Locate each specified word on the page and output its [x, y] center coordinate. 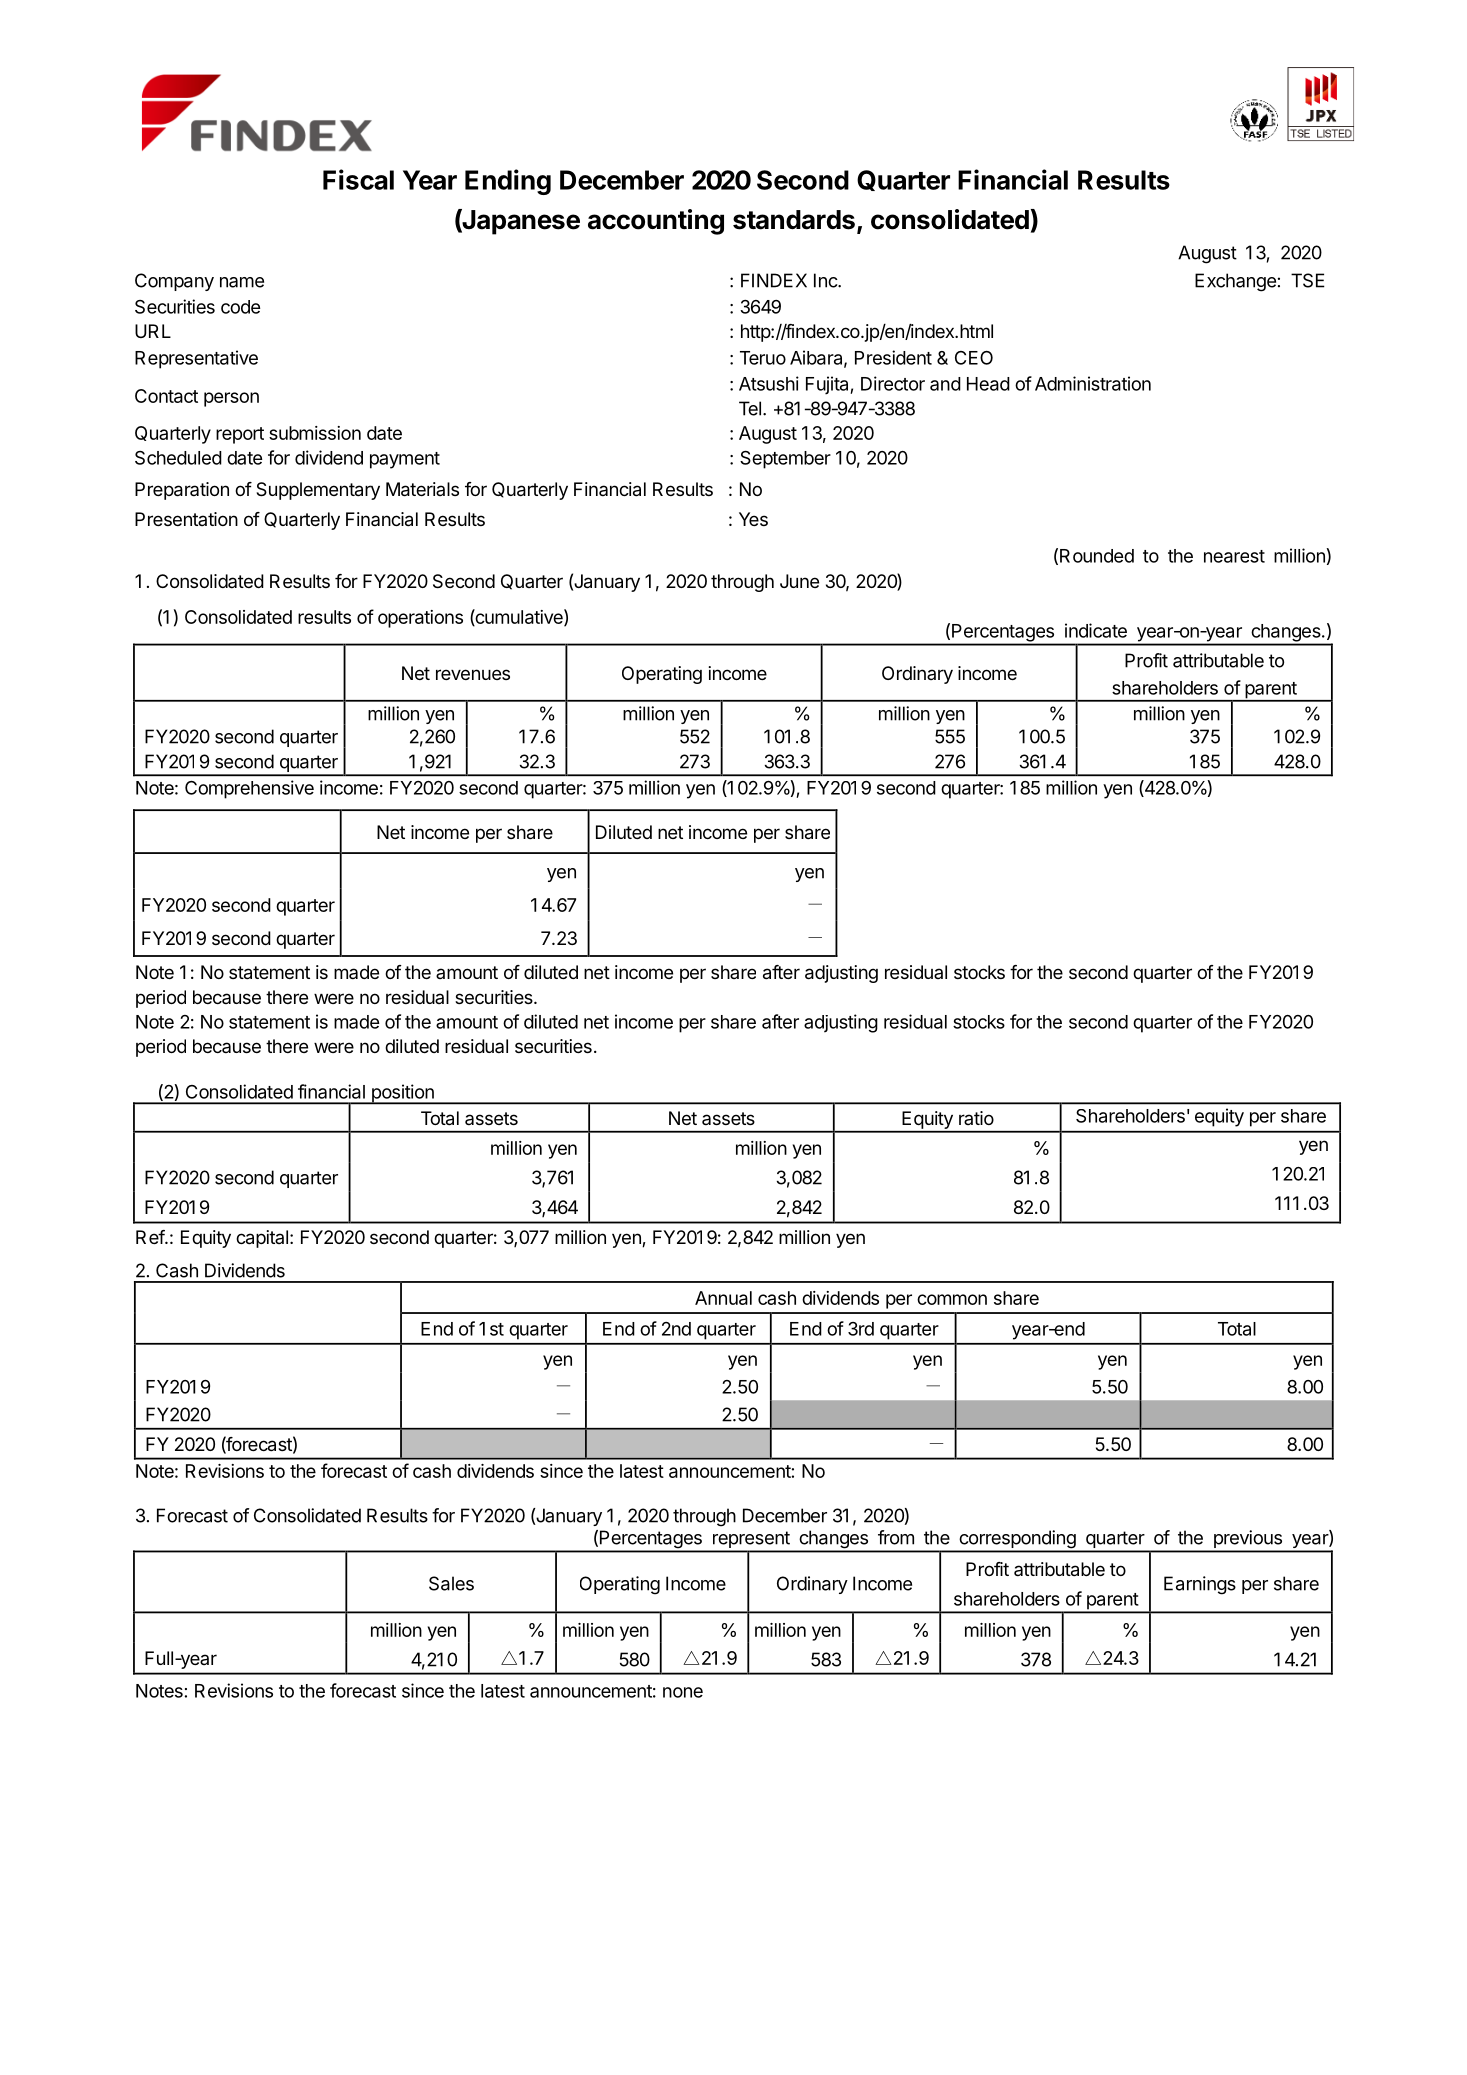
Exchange [1235, 282]
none [683, 1692]
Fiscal [358, 179]
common [952, 1299]
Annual [723, 1298]
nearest [1234, 556]
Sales [451, 1583]
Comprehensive [249, 789]
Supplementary [318, 491]
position [402, 1094]
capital [262, 1239]
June [799, 581]
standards [794, 220]
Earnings [1200, 1585]
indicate [1096, 630]
